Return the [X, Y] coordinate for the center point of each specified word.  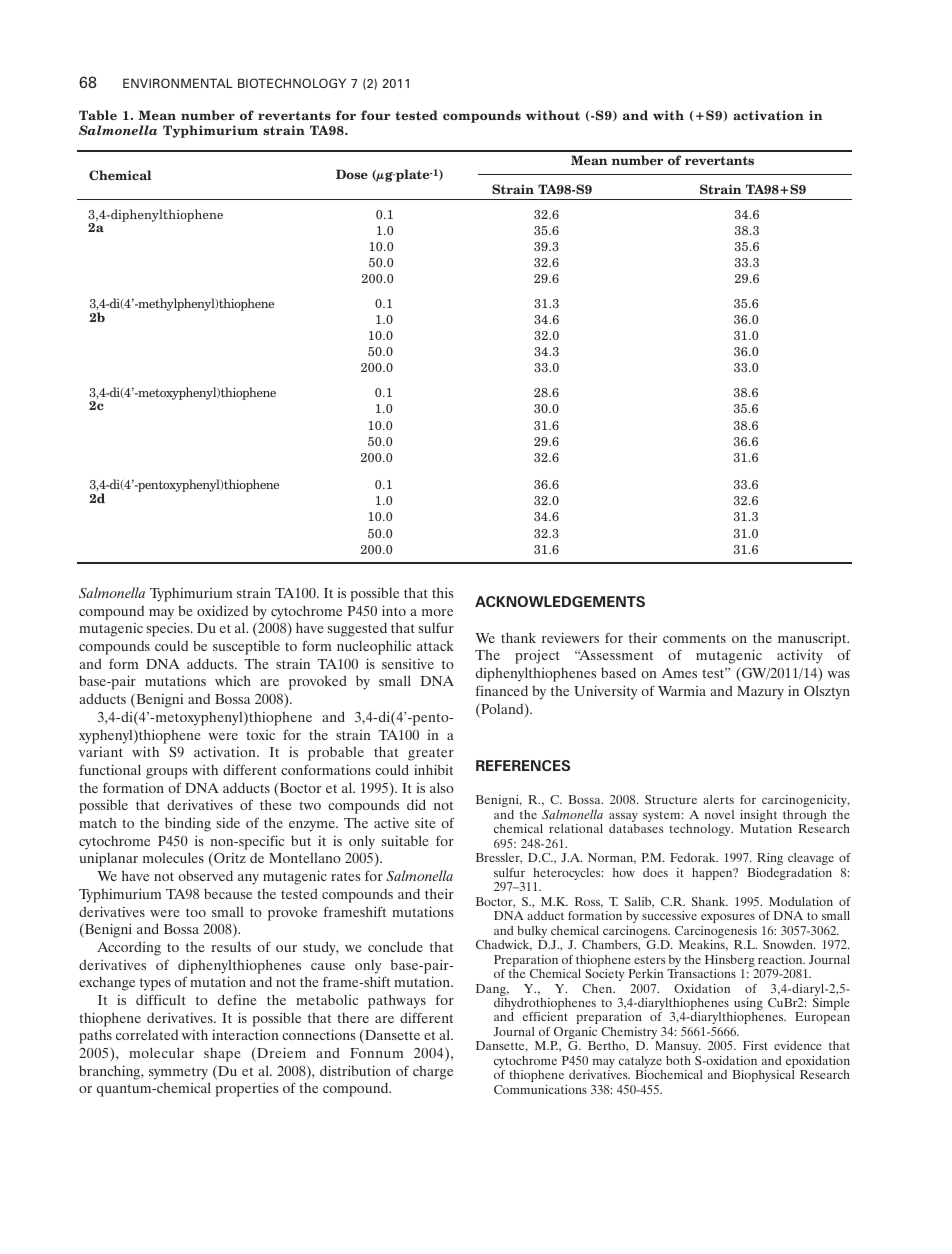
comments [694, 638]
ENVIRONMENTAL [178, 83]
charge [433, 1073]
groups [167, 773]
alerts [718, 799]
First [755, 1045]
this [443, 592]
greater [431, 754]
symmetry [178, 1073]
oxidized [222, 610]
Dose [352, 174]
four [375, 115]
